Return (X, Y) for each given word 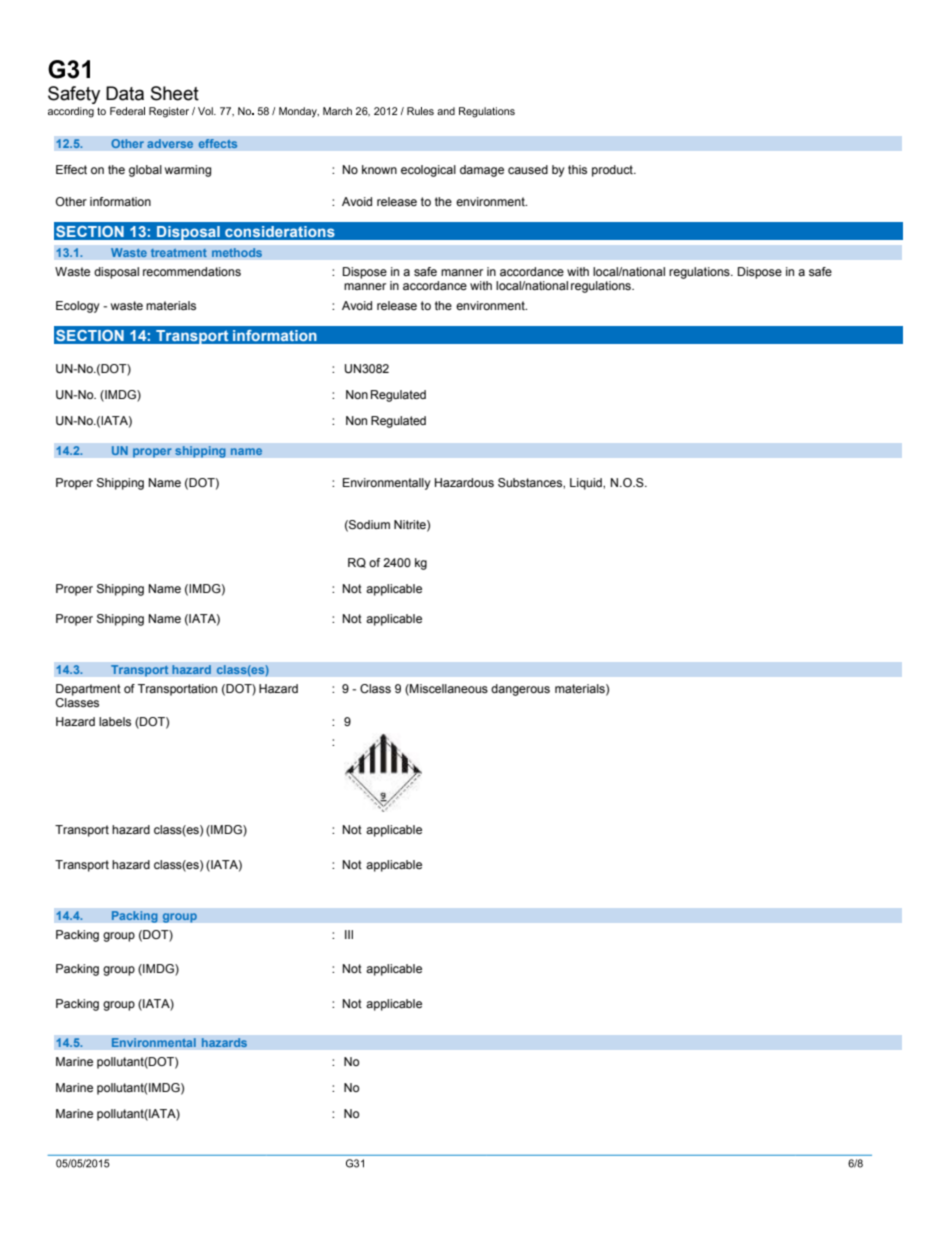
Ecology (78, 307)
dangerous (520, 690)
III (349, 934)
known (379, 169)
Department (88, 690)
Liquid (587, 484)
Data (125, 93)
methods (236, 253)
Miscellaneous (448, 689)
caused (528, 169)
